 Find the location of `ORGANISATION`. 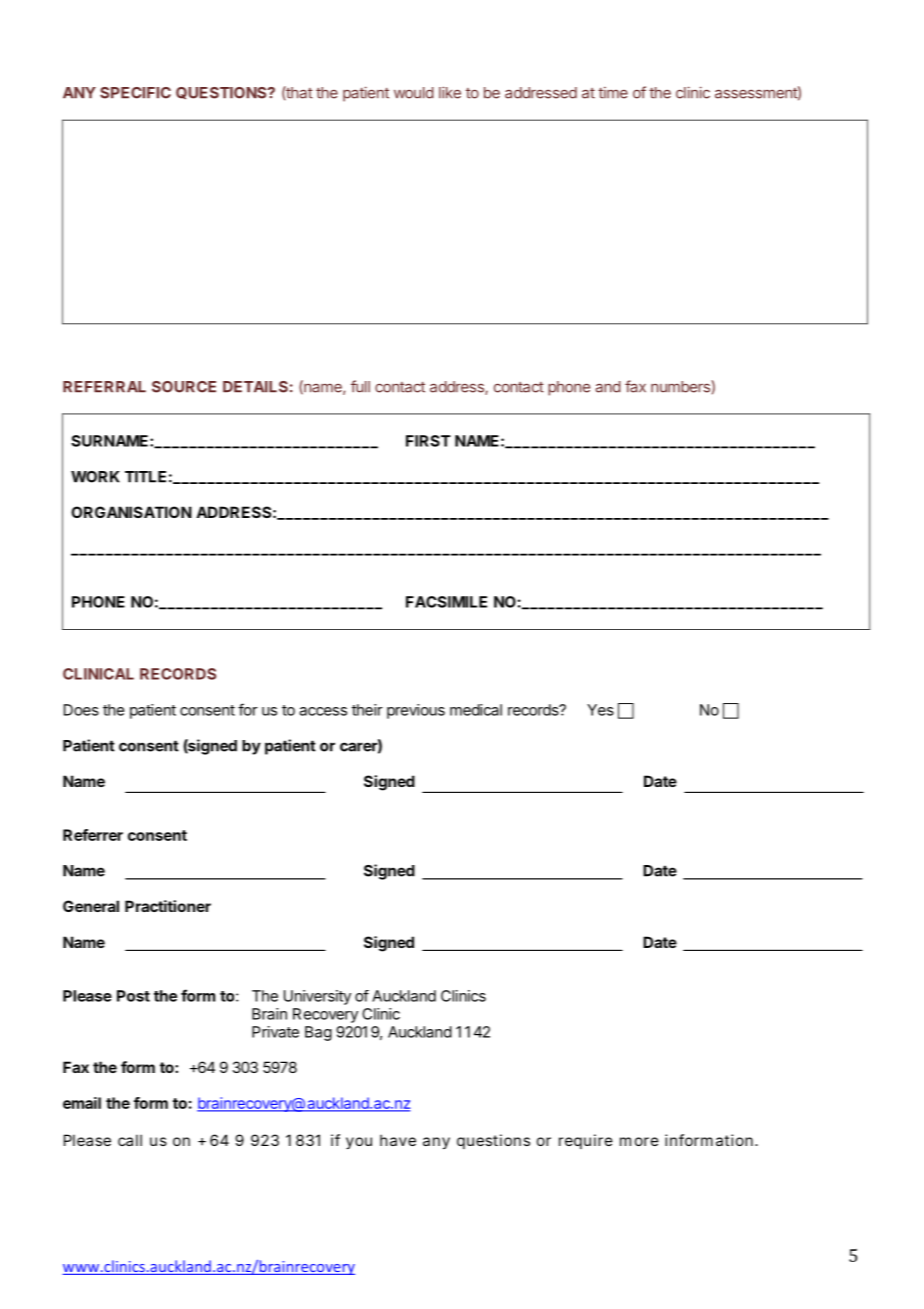

ORGANISATION is located at coordinates (131, 512).
